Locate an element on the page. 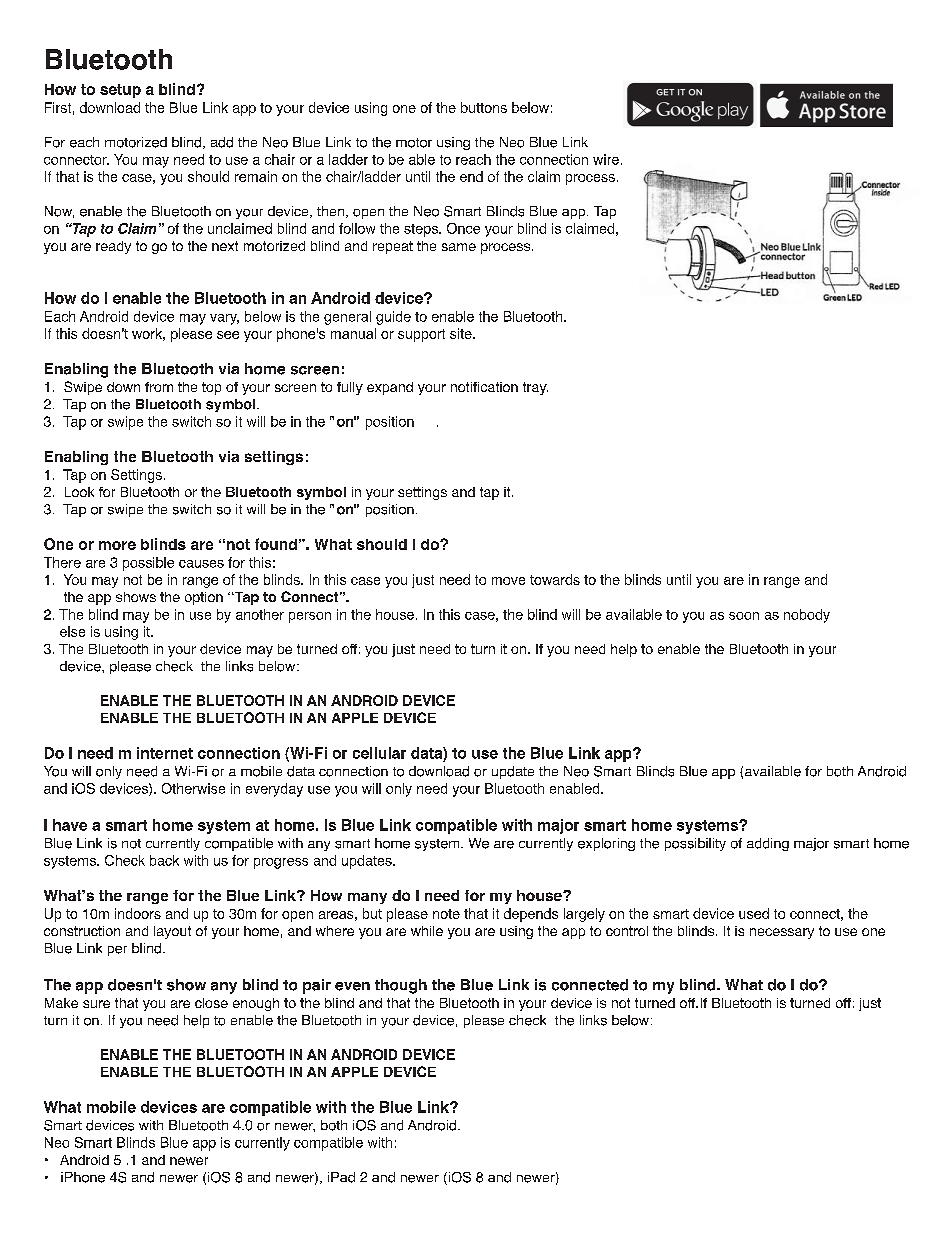 The width and height of the document is (952, 1233). possible is located at coordinates (148, 564).
